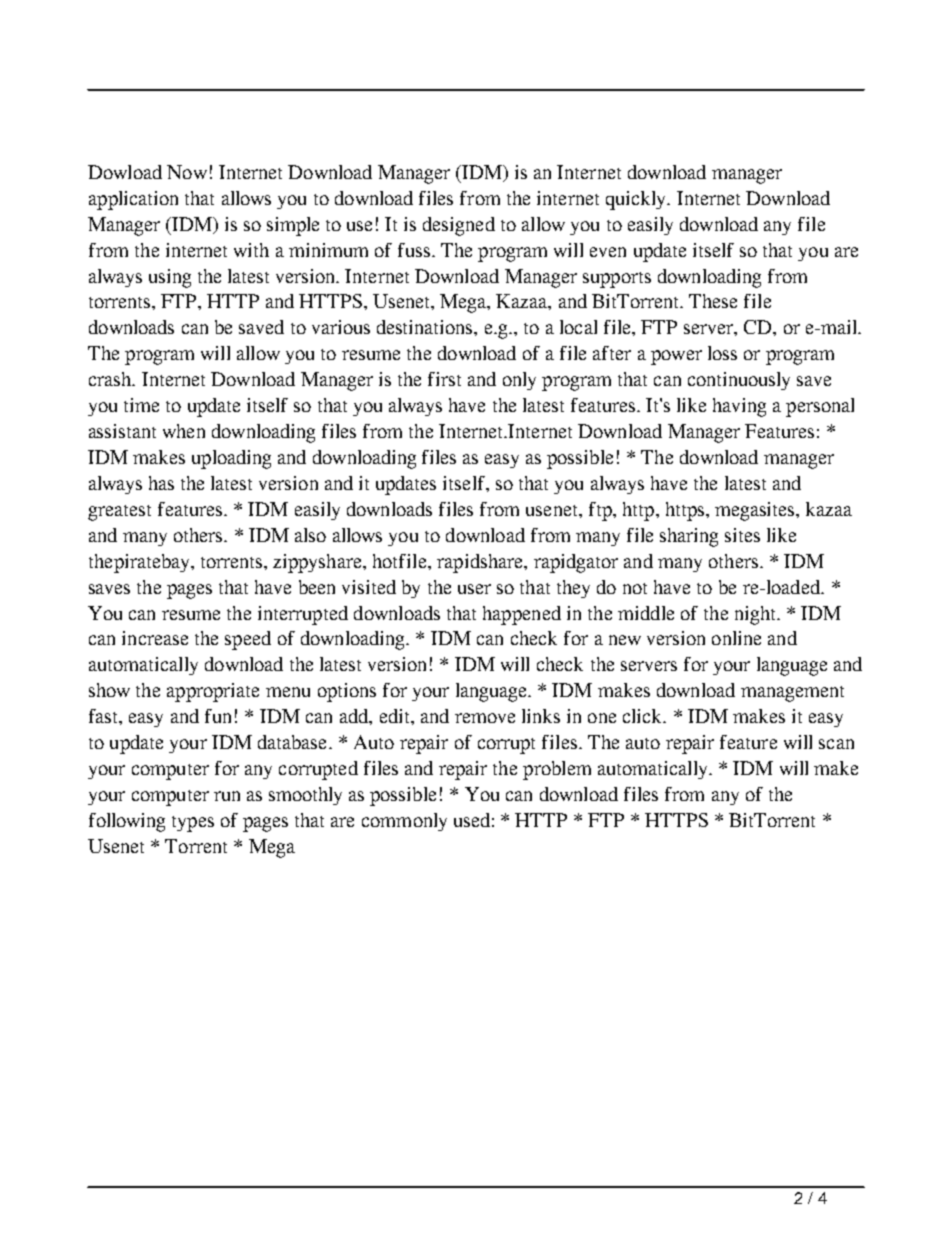  Describe the element at coordinates (459, 226) in the image. I see `designed` at that location.
